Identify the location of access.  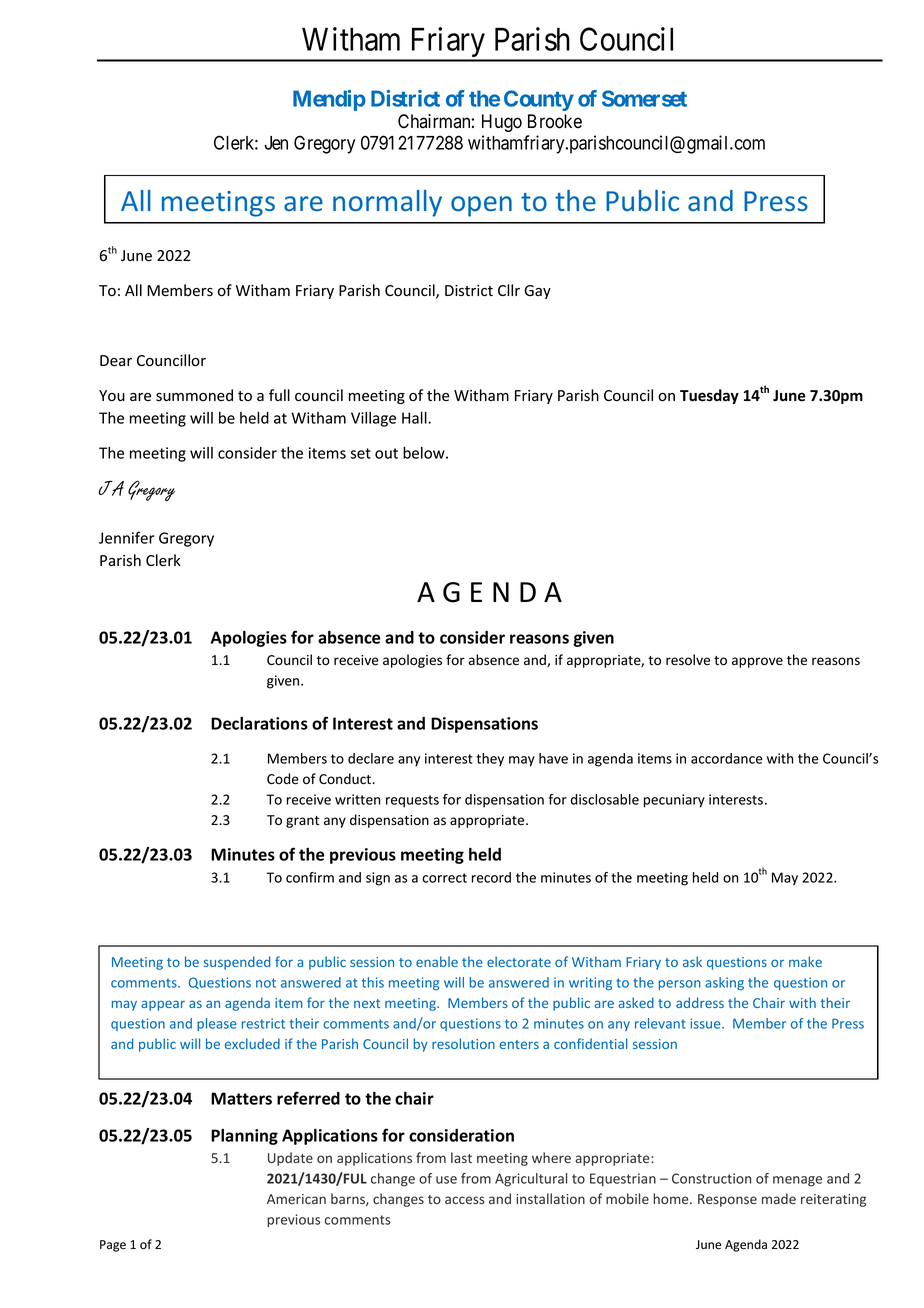
(465, 1200).
